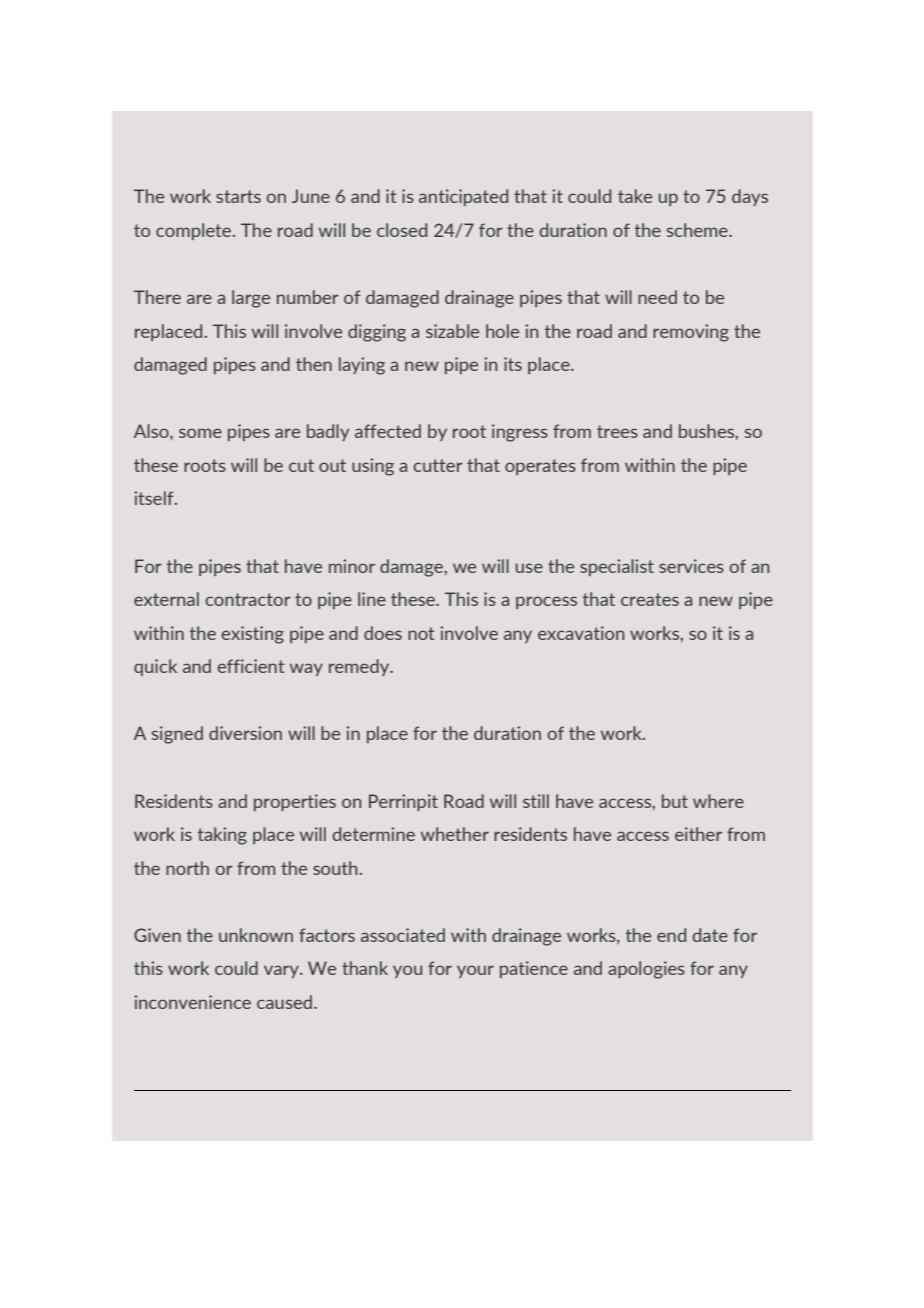 The image size is (924, 1308). Describe the element at coordinates (438, 465) in the screenshot. I see `cutter` at that location.
